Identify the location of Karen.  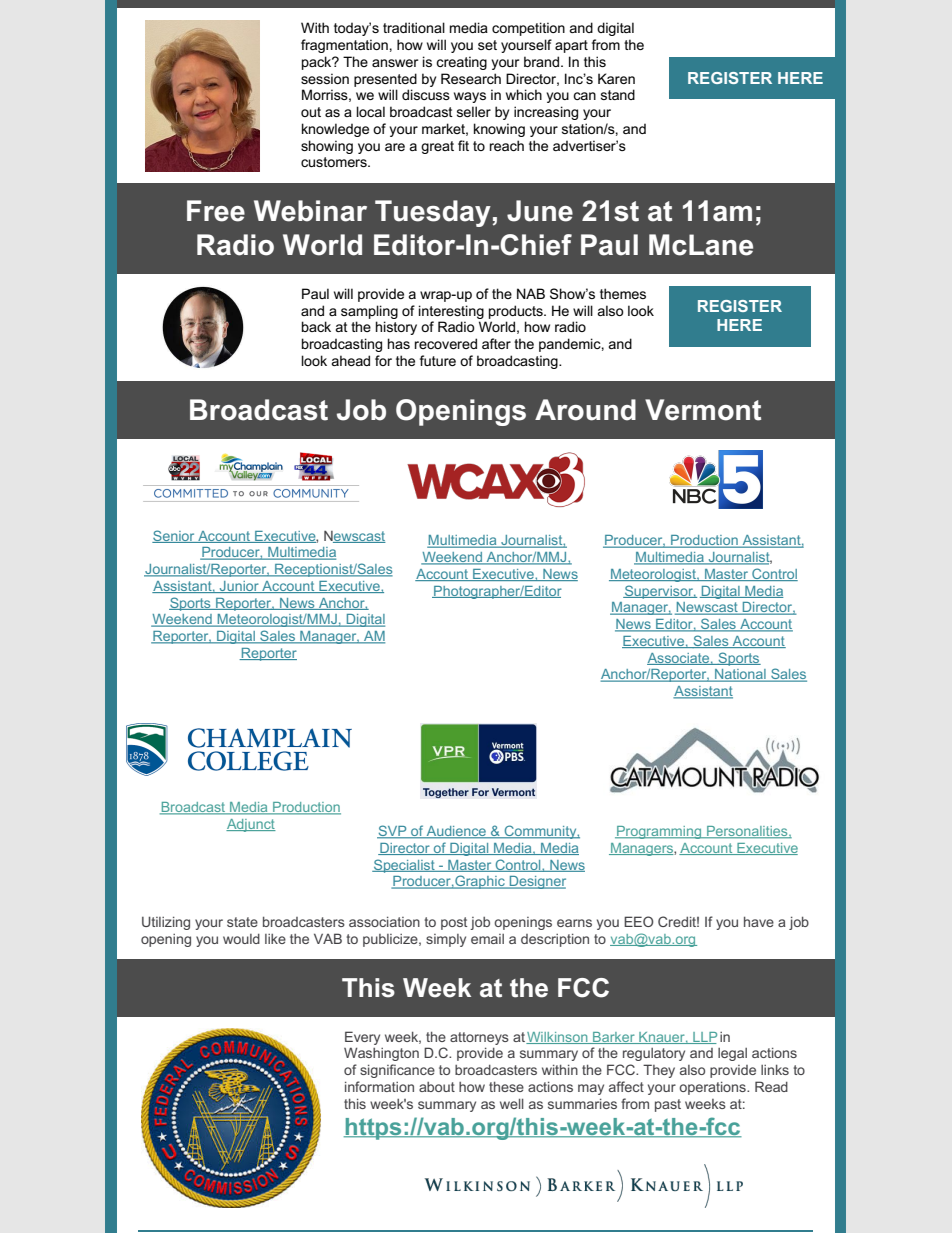
(616, 78).
